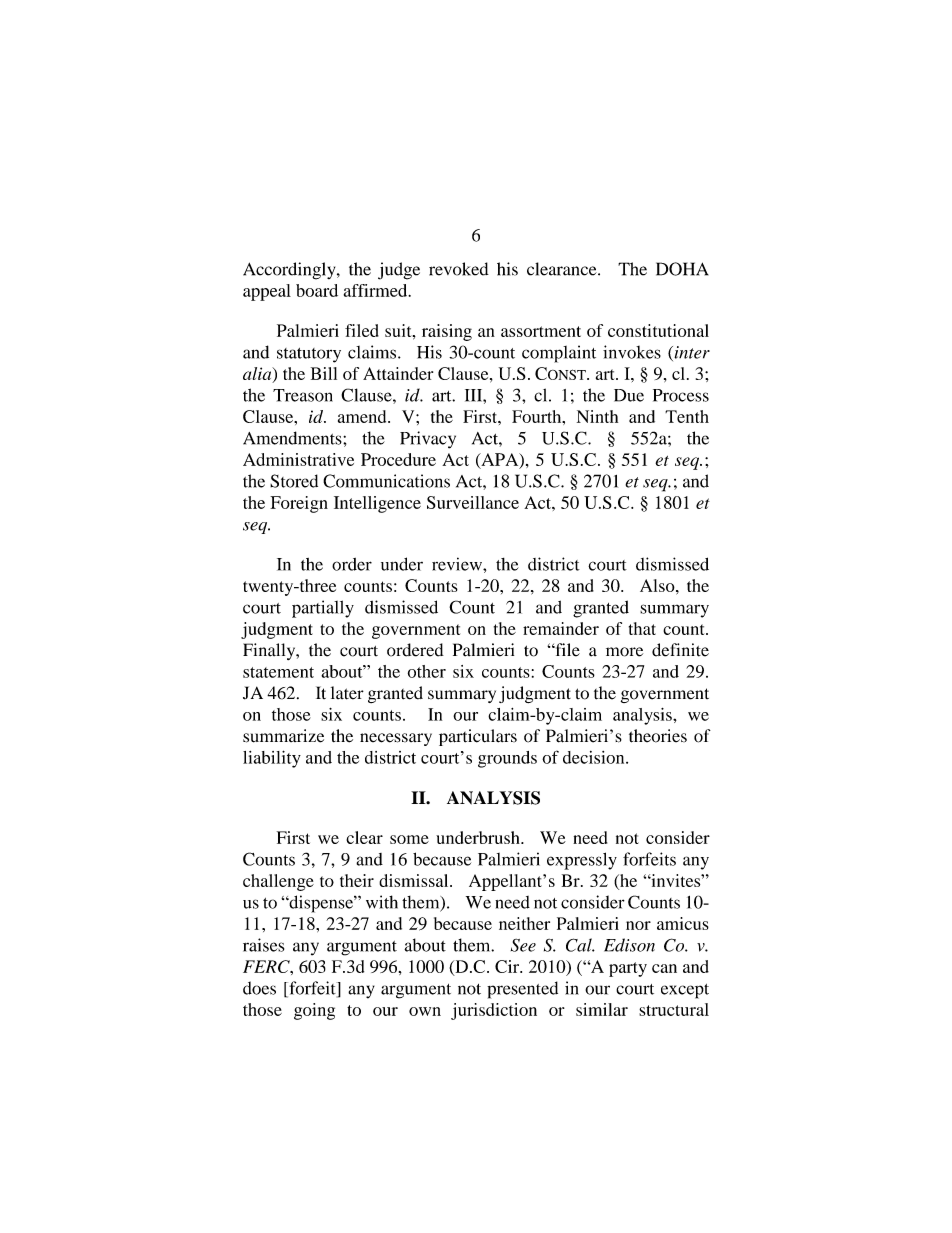 The height and width of the screenshot is (1233, 952). Describe the element at coordinates (299, 504) in the screenshot. I see `Foreign` at that location.
